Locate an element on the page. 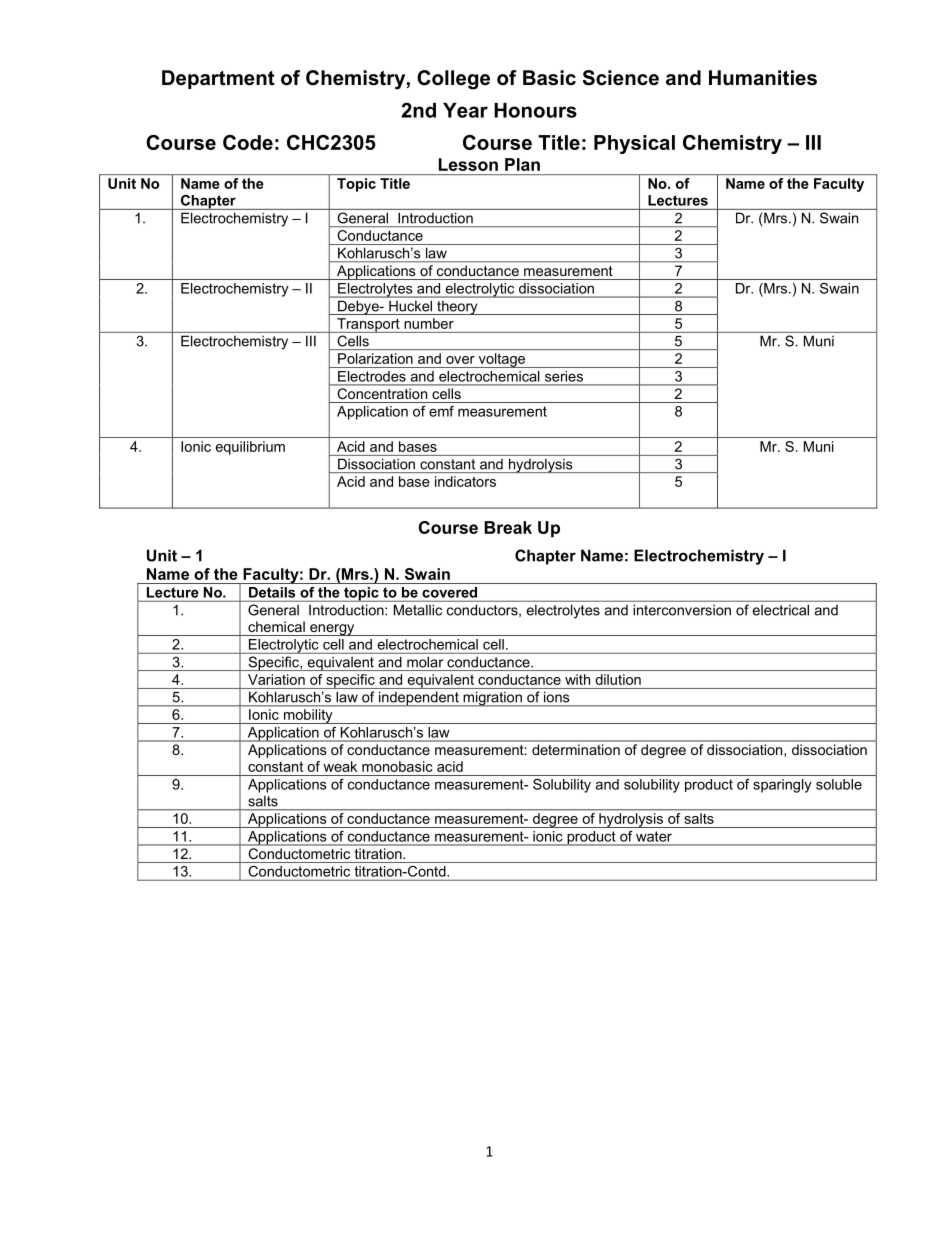 Image resolution: width=952 pixels, height=1233 pixels. Department is located at coordinates (218, 79).
